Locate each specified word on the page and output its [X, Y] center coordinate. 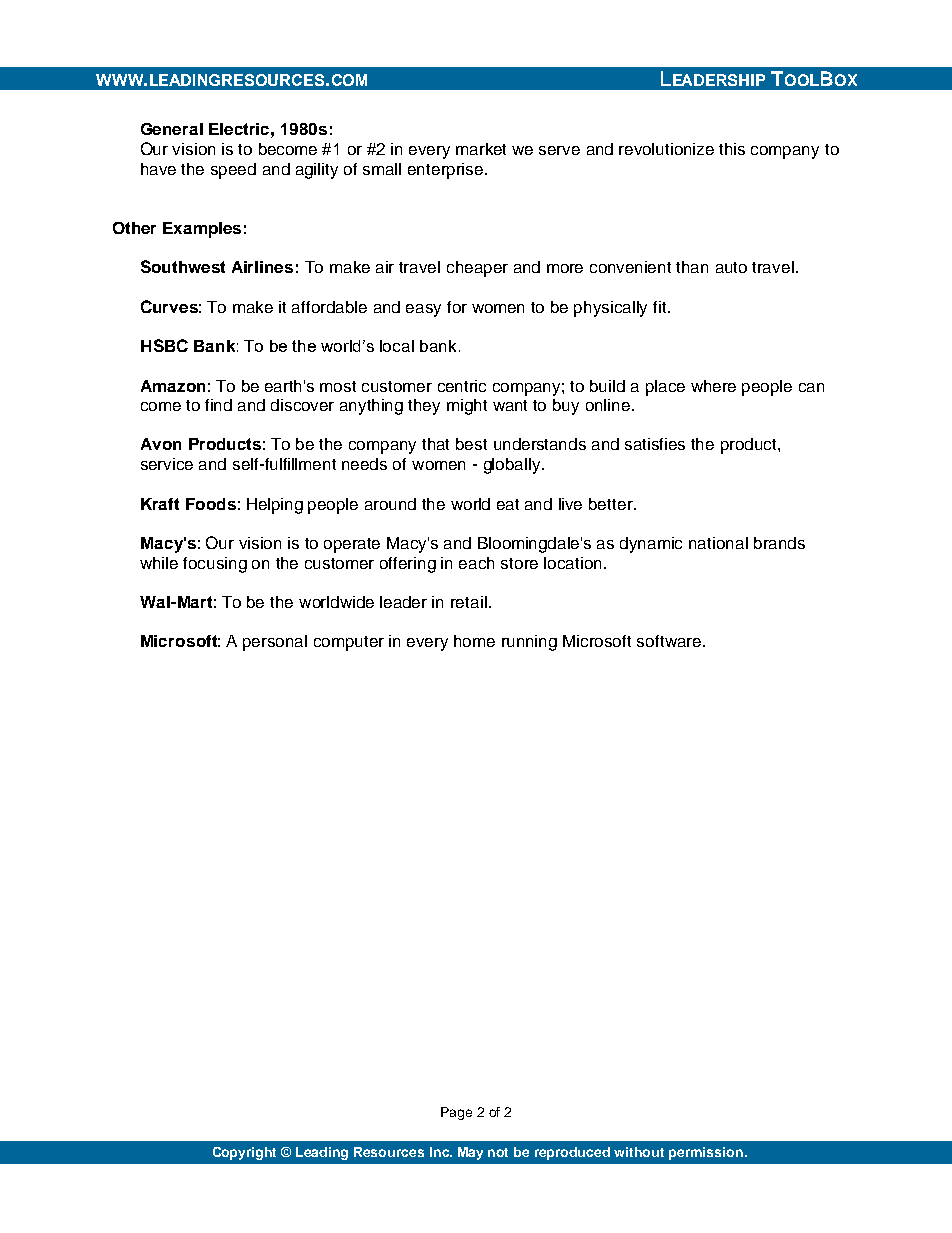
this [732, 149]
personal [275, 643]
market [481, 149]
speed [233, 171]
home [474, 641]
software [669, 641]
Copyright [244, 1153]
